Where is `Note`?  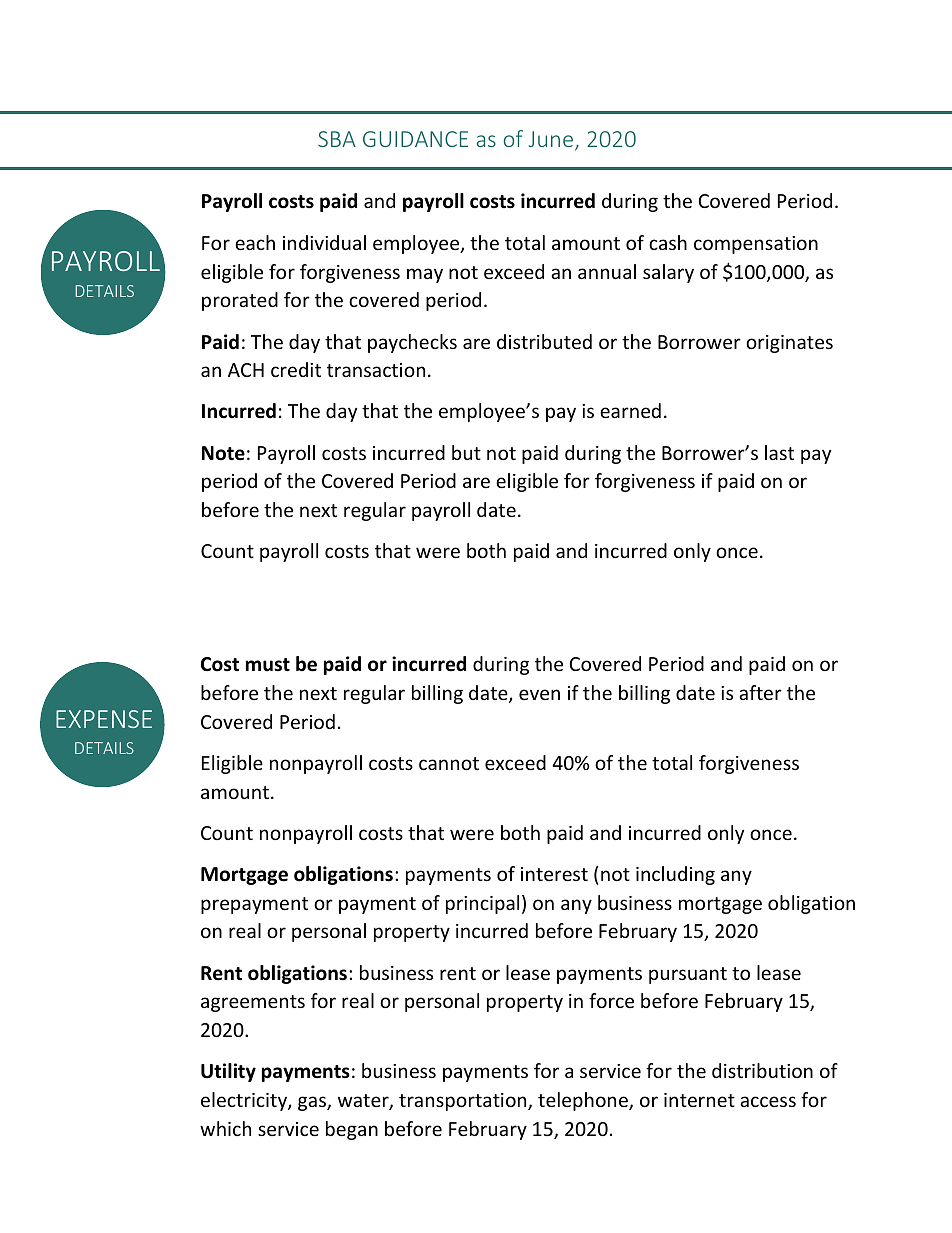
Note is located at coordinates (223, 453).
